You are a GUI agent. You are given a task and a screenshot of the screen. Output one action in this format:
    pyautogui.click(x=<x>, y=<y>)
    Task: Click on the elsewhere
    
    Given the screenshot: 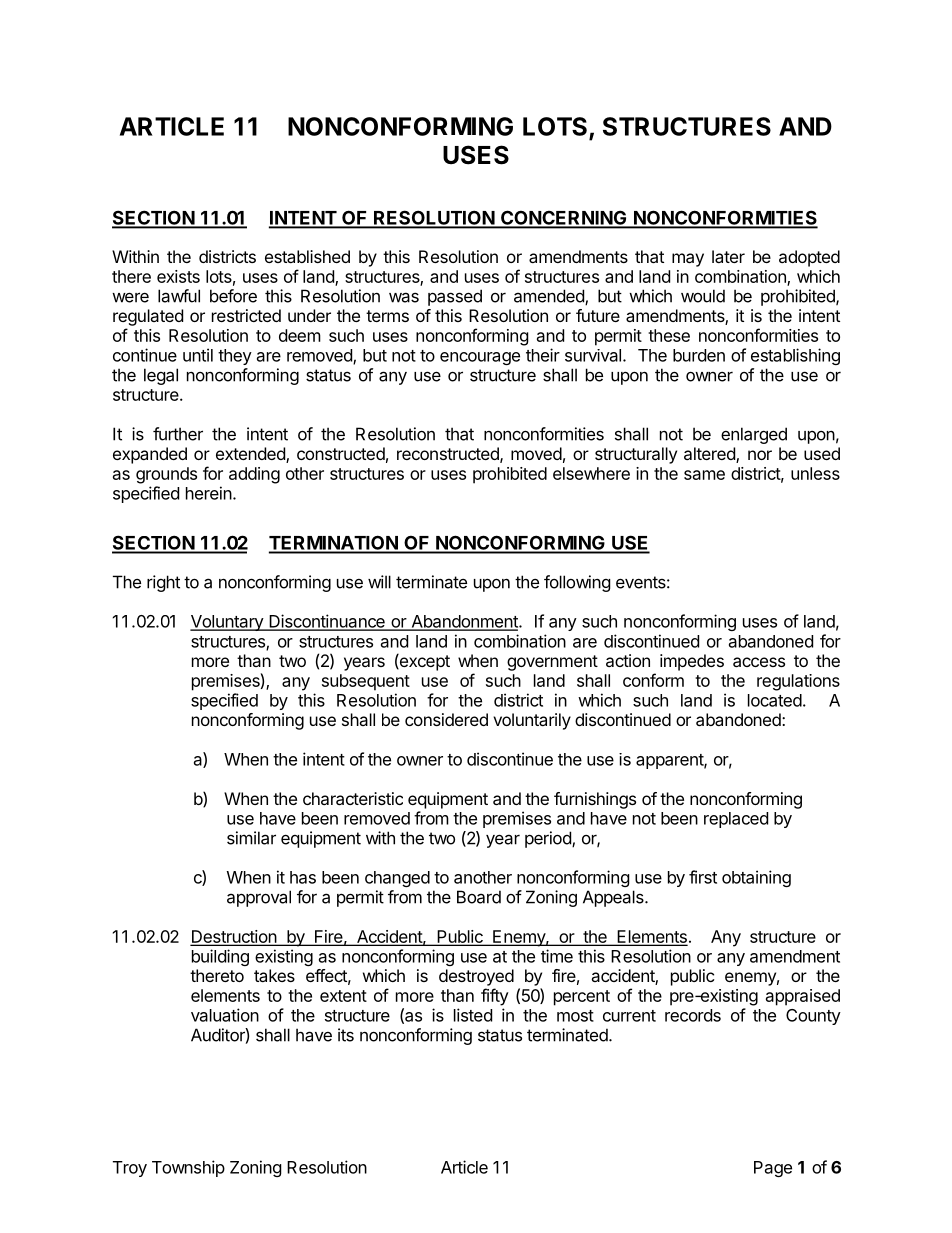 What is the action you would take?
    pyautogui.click(x=591, y=473)
